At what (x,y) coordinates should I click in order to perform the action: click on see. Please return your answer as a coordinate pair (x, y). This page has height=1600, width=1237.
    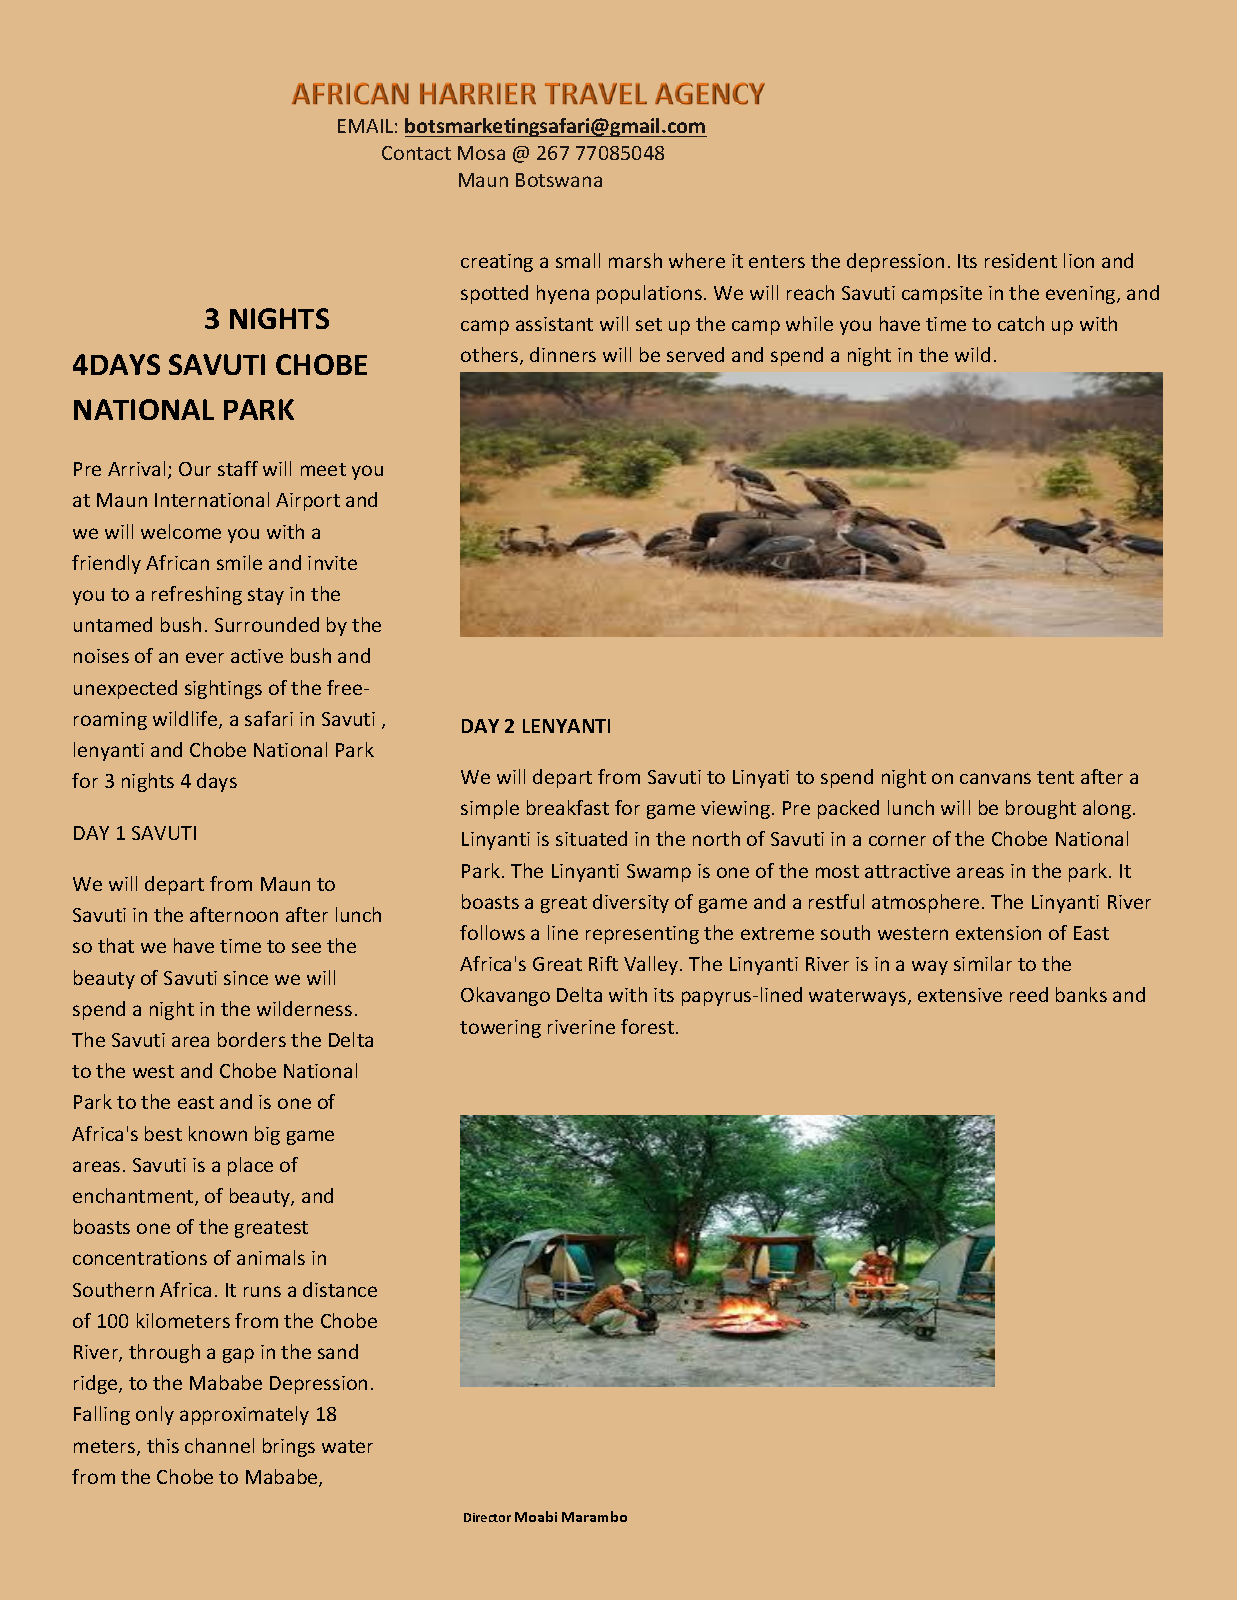
    Looking at the image, I should click on (306, 947).
